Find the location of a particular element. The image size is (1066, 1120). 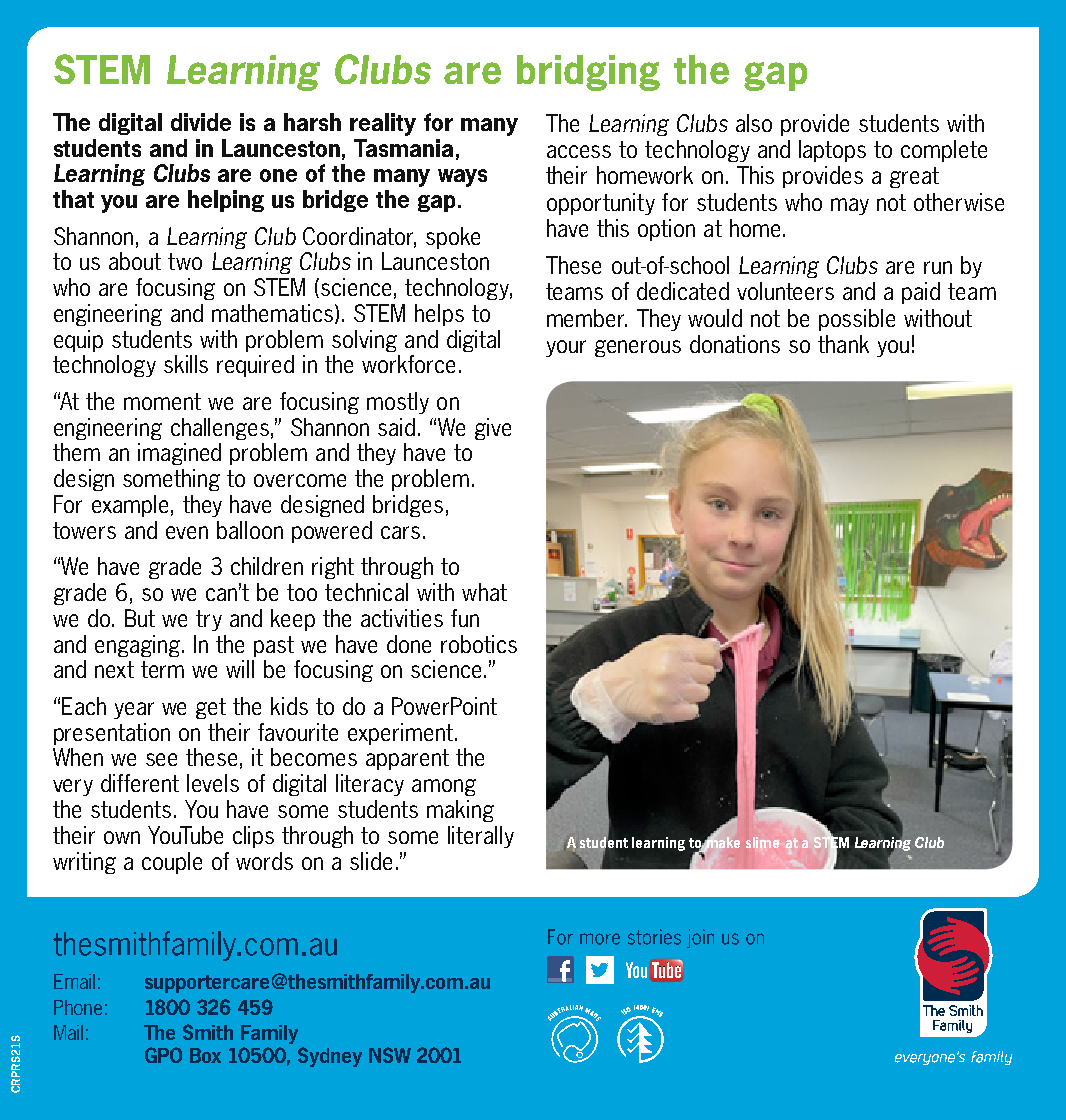

levels is located at coordinates (213, 783).
